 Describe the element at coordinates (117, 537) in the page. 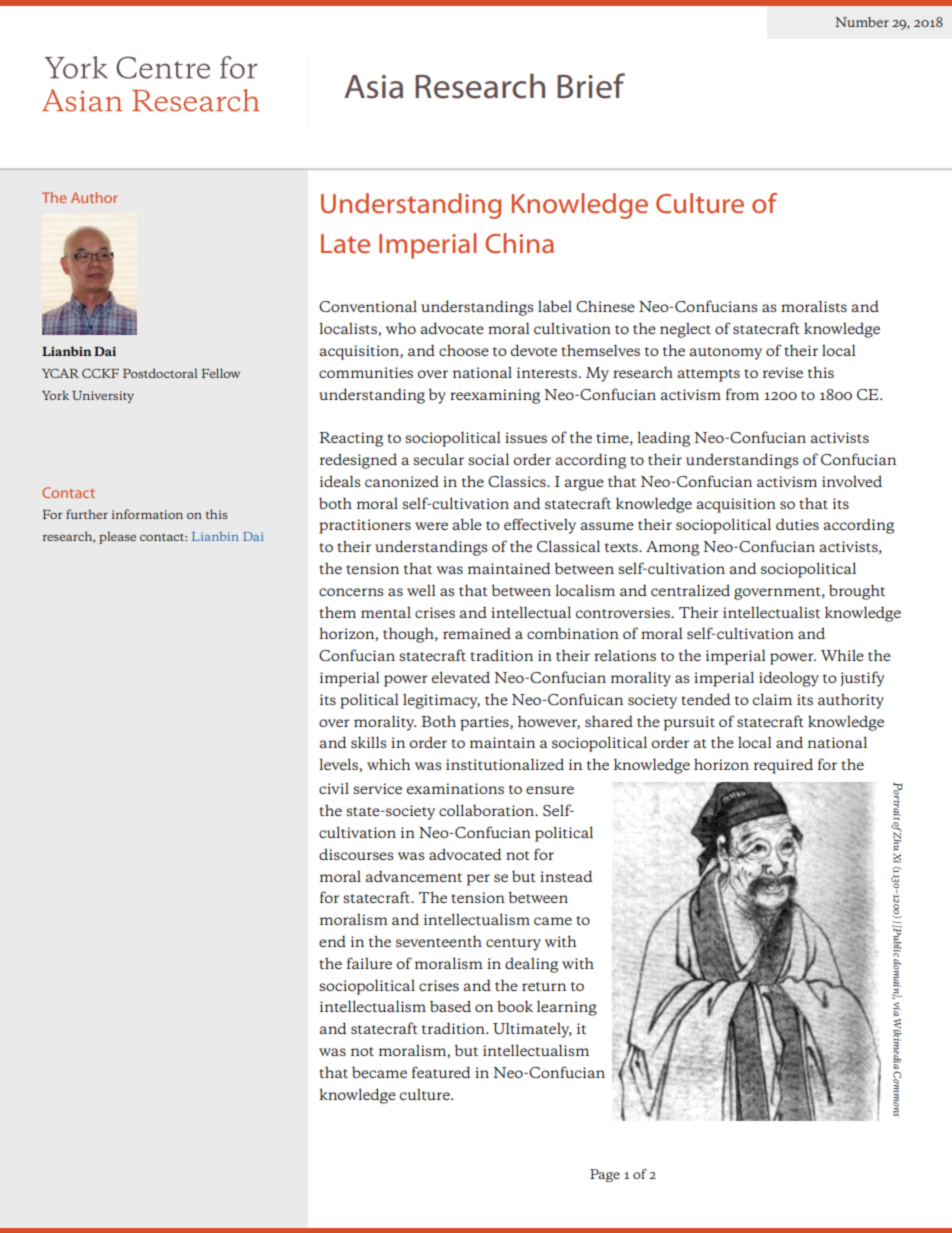

I see `please` at that location.
